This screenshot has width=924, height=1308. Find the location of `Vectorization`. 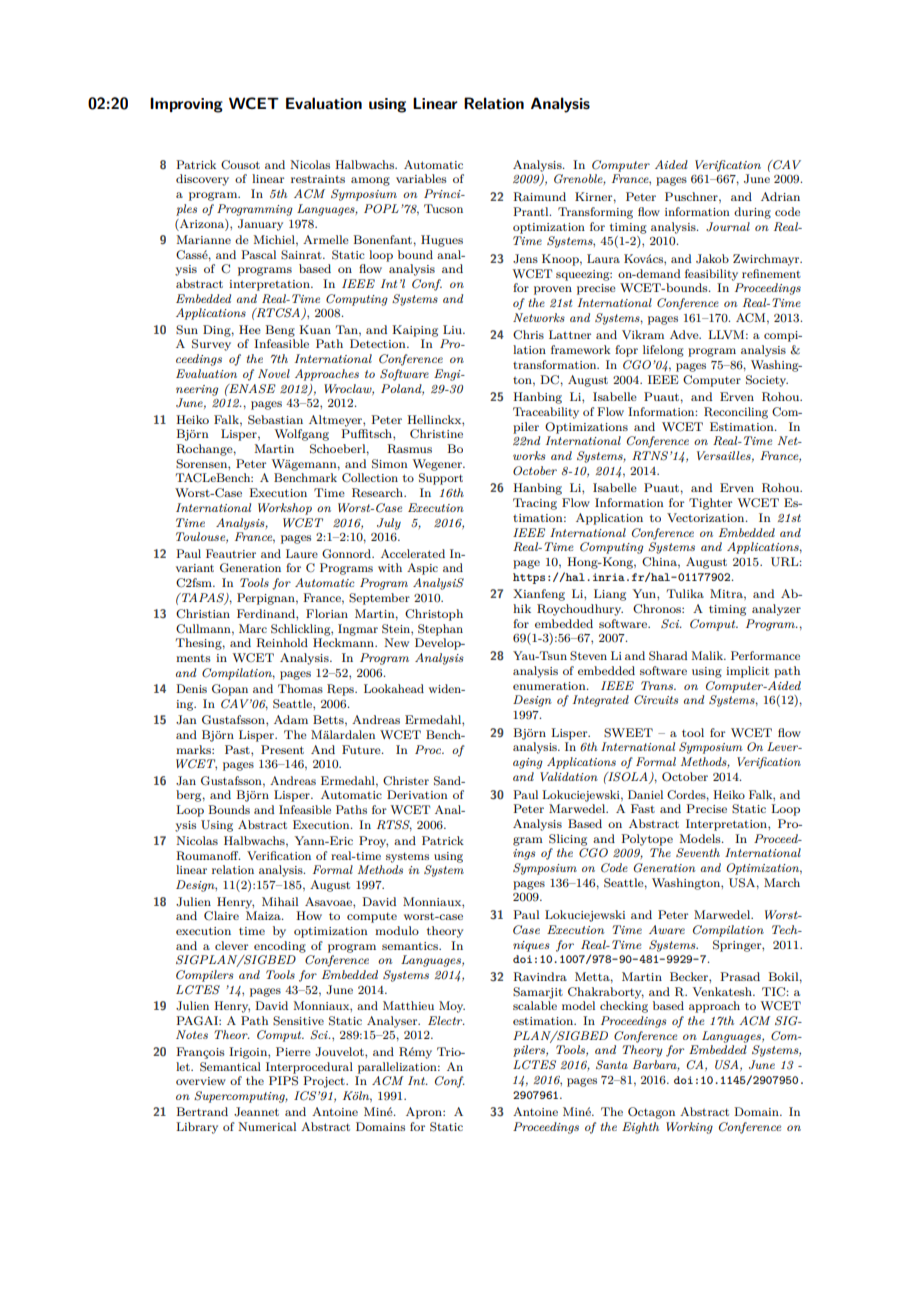

Vectorization is located at coordinates (707, 517).
